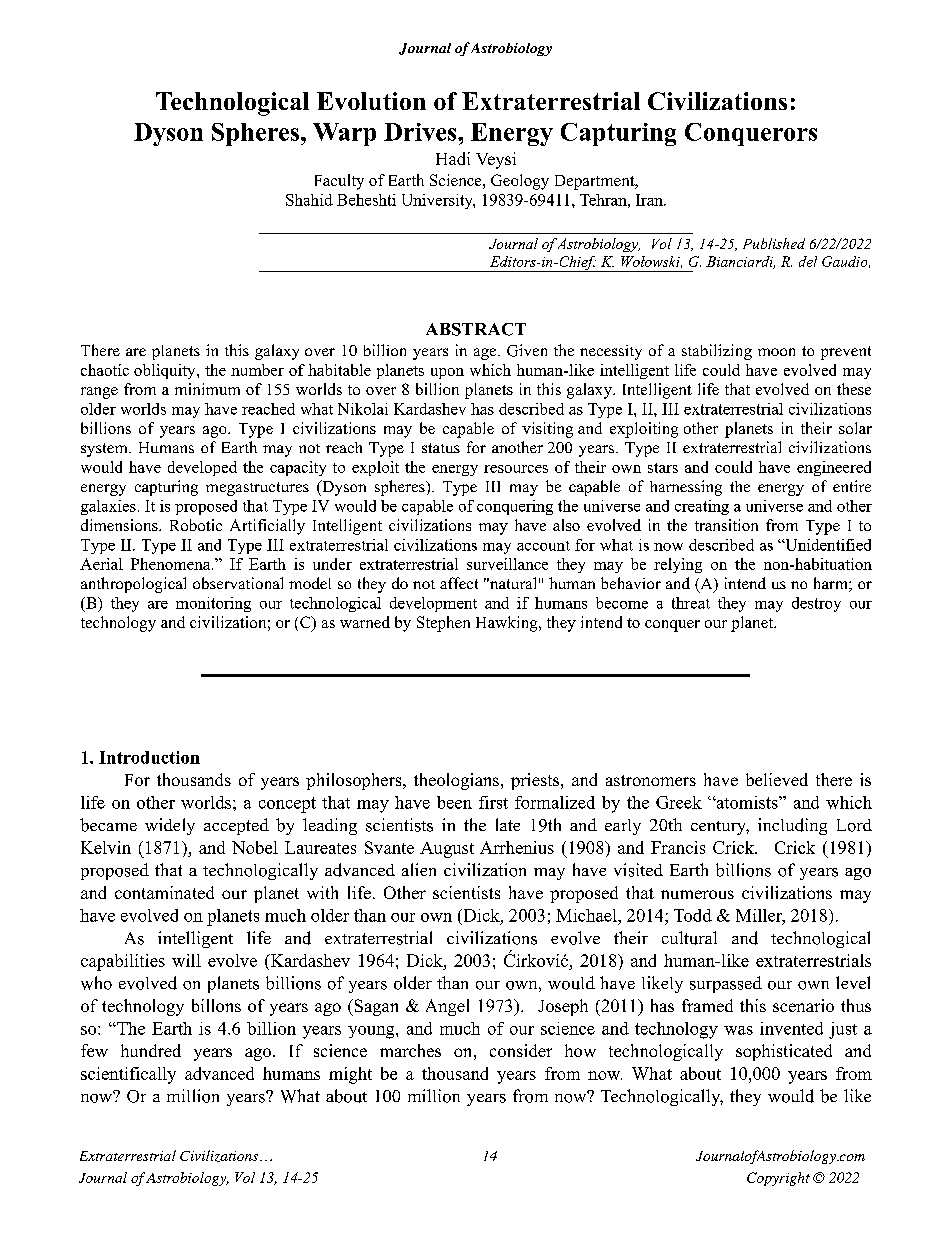 The image size is (952, 1233). What do you see at coordinates (453, 158) in the image?
I see `Hadi` at bounding box center [453, 158].
